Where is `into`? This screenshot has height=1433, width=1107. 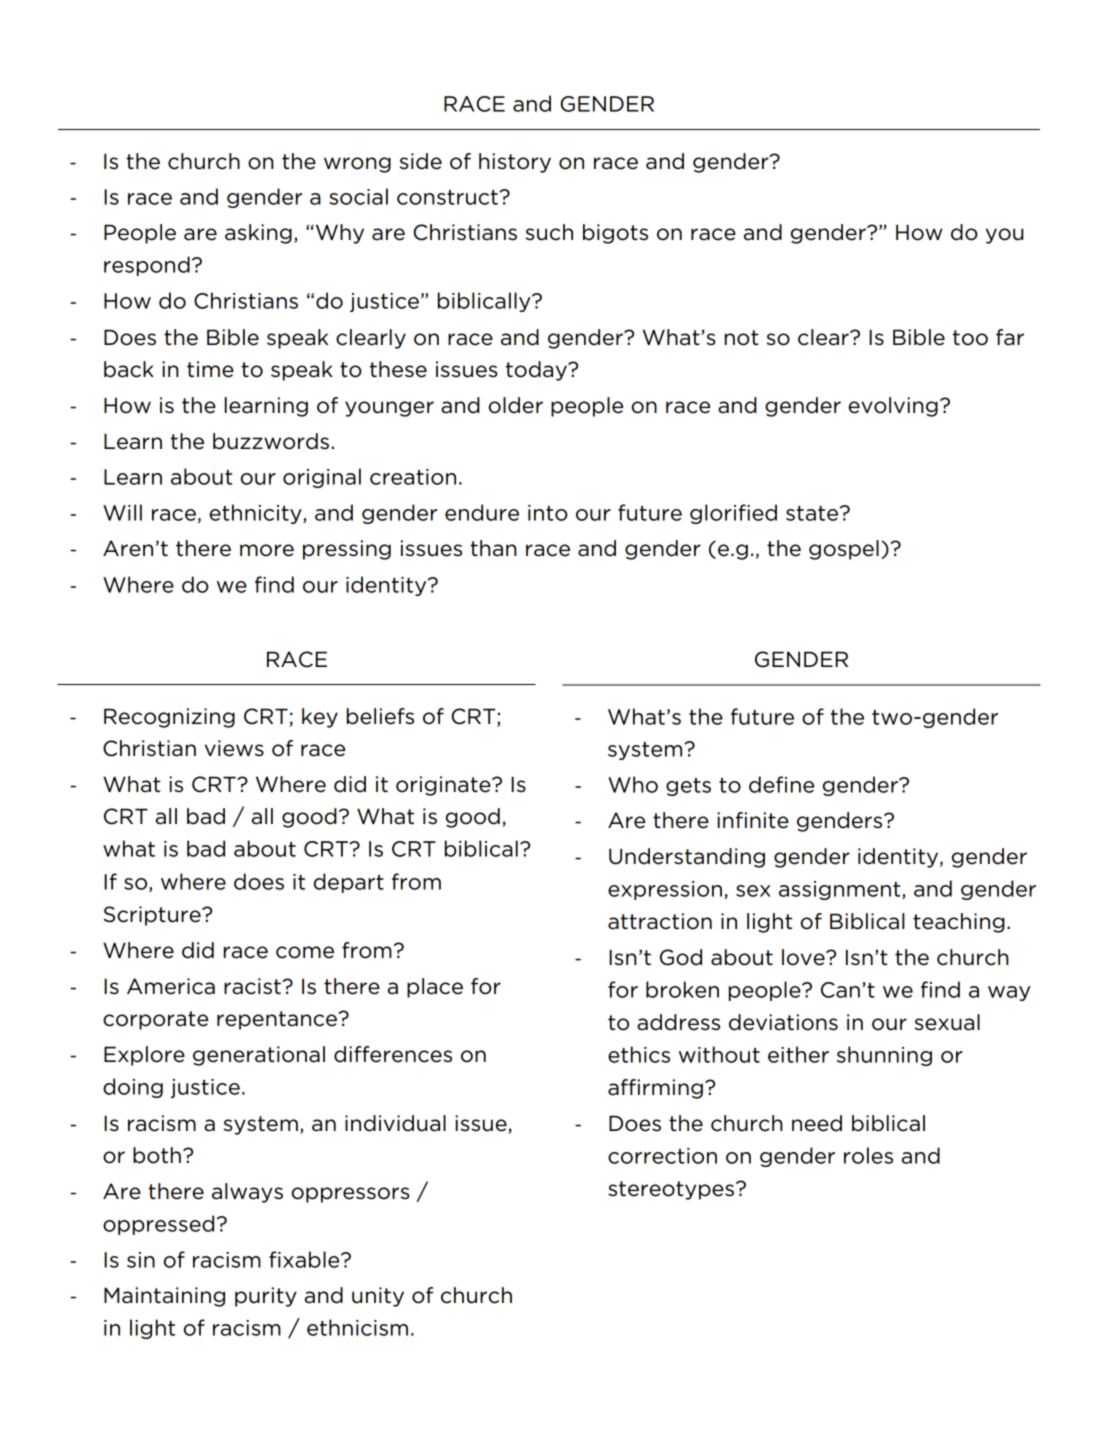 into is located at coordinates (548, 513).
